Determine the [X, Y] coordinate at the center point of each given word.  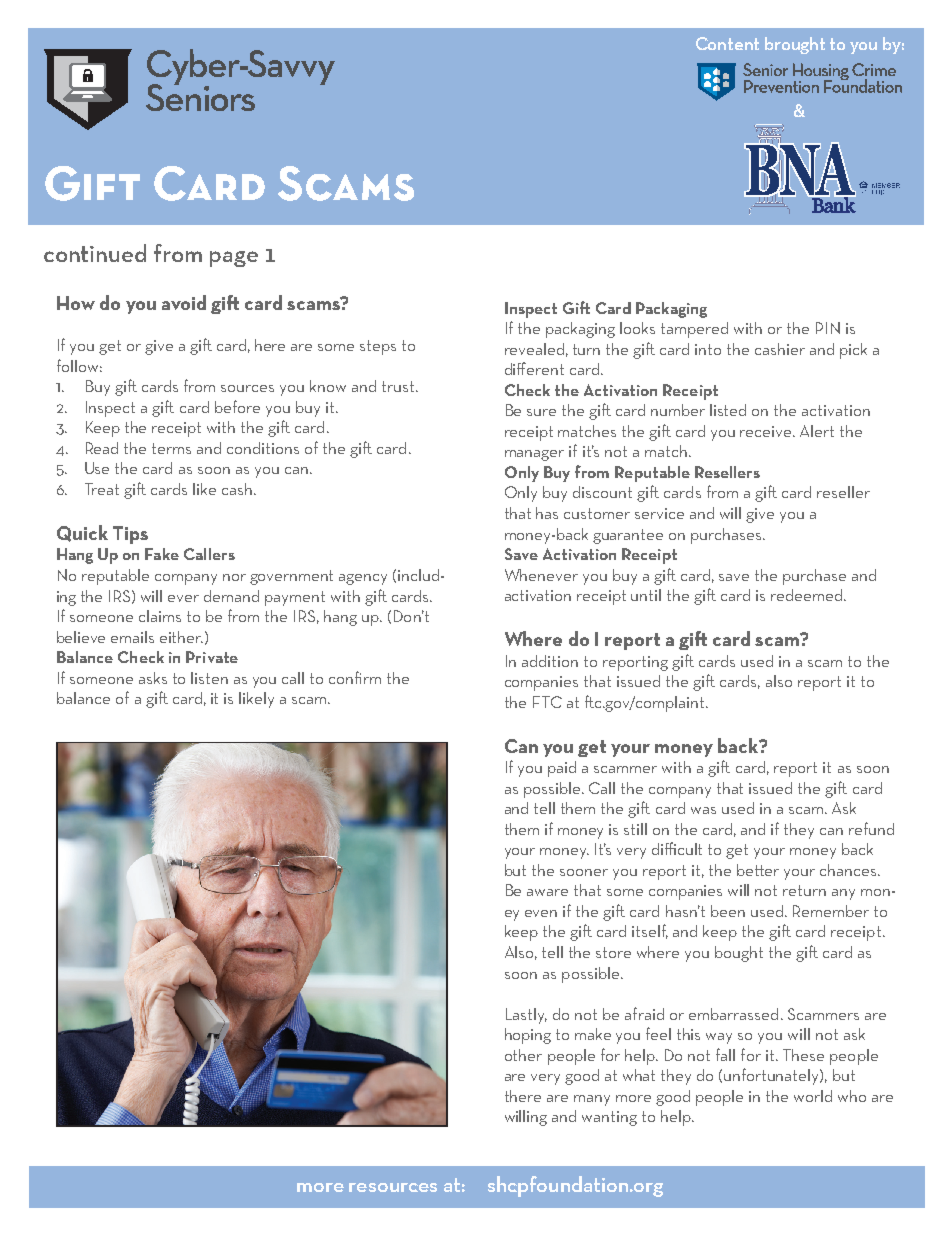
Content [727, 43]
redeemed [808, 595]
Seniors [200, 96]
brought [795, 45]
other [523, 1055]
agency [363, 579]
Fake [162, 554]
